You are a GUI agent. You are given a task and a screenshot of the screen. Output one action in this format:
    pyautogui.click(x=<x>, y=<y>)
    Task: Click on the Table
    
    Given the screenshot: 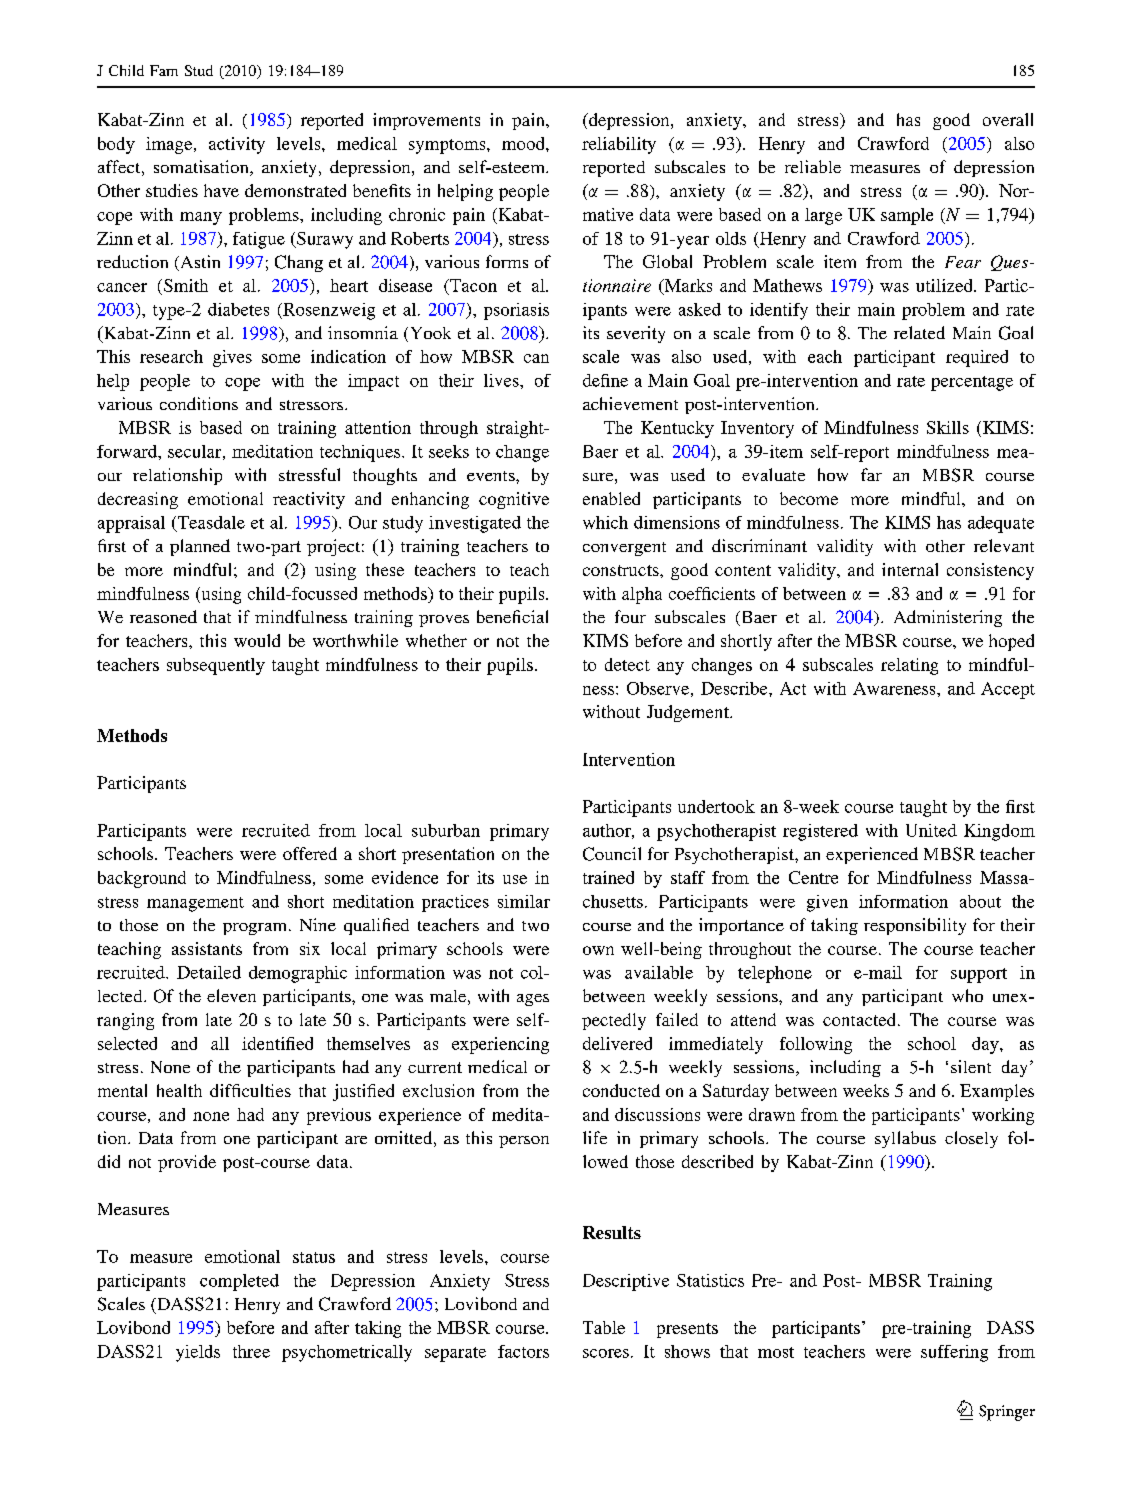 What is the action you would take?
    pyautogui.click(x=604, y=1327)
